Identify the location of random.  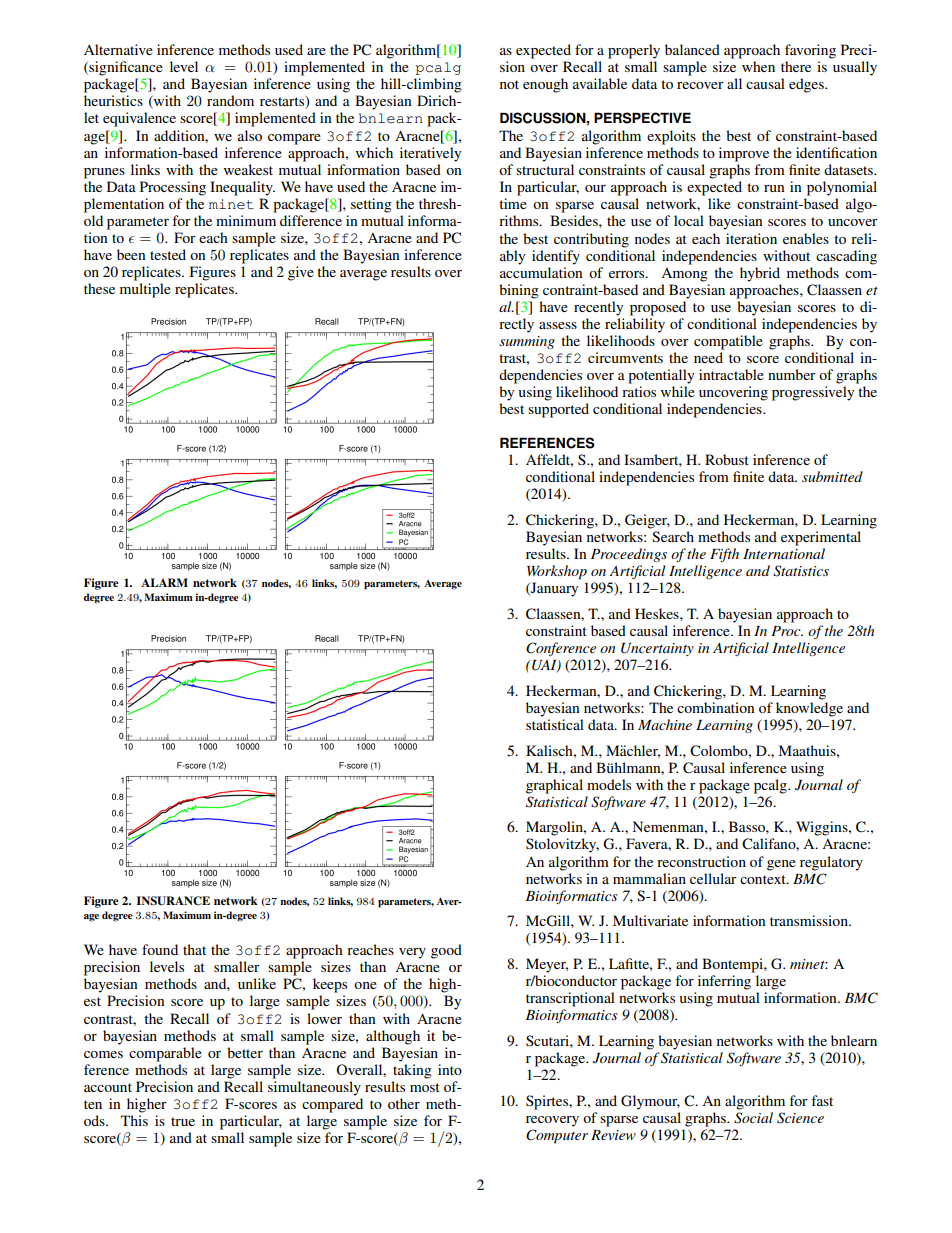
(230, 100).
